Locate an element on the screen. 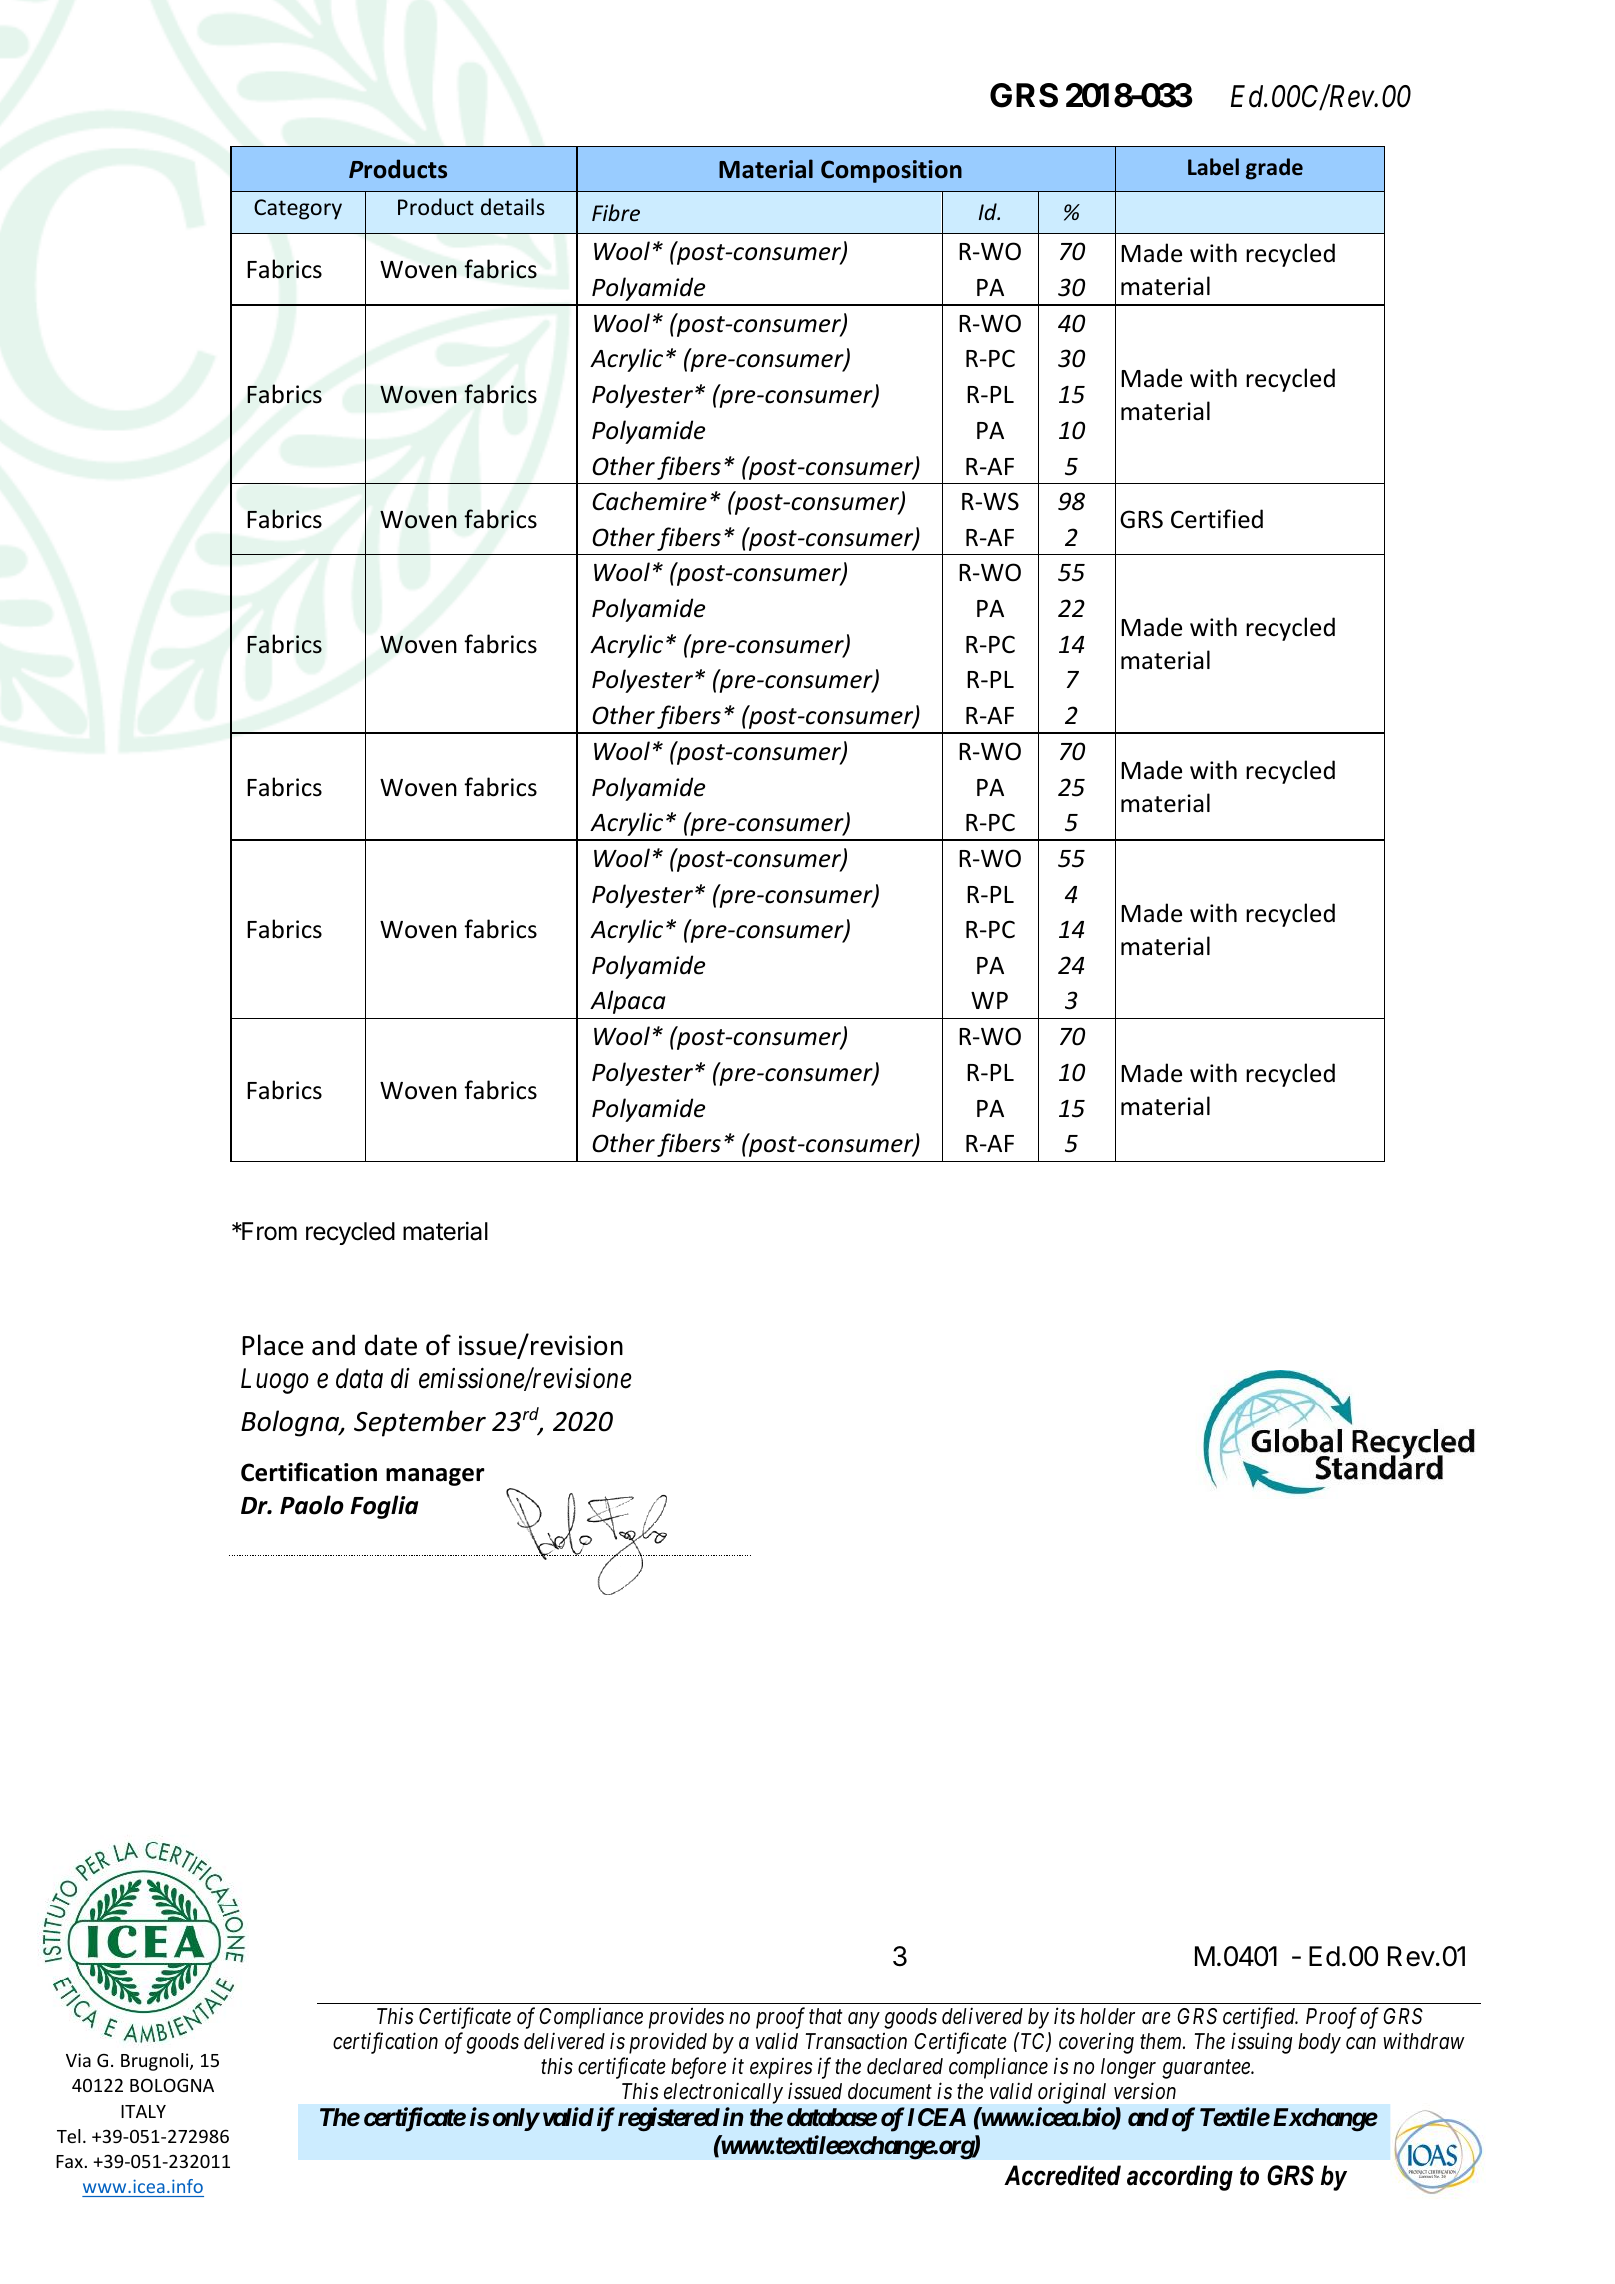  Via is located at coordinates (78, 2060).
